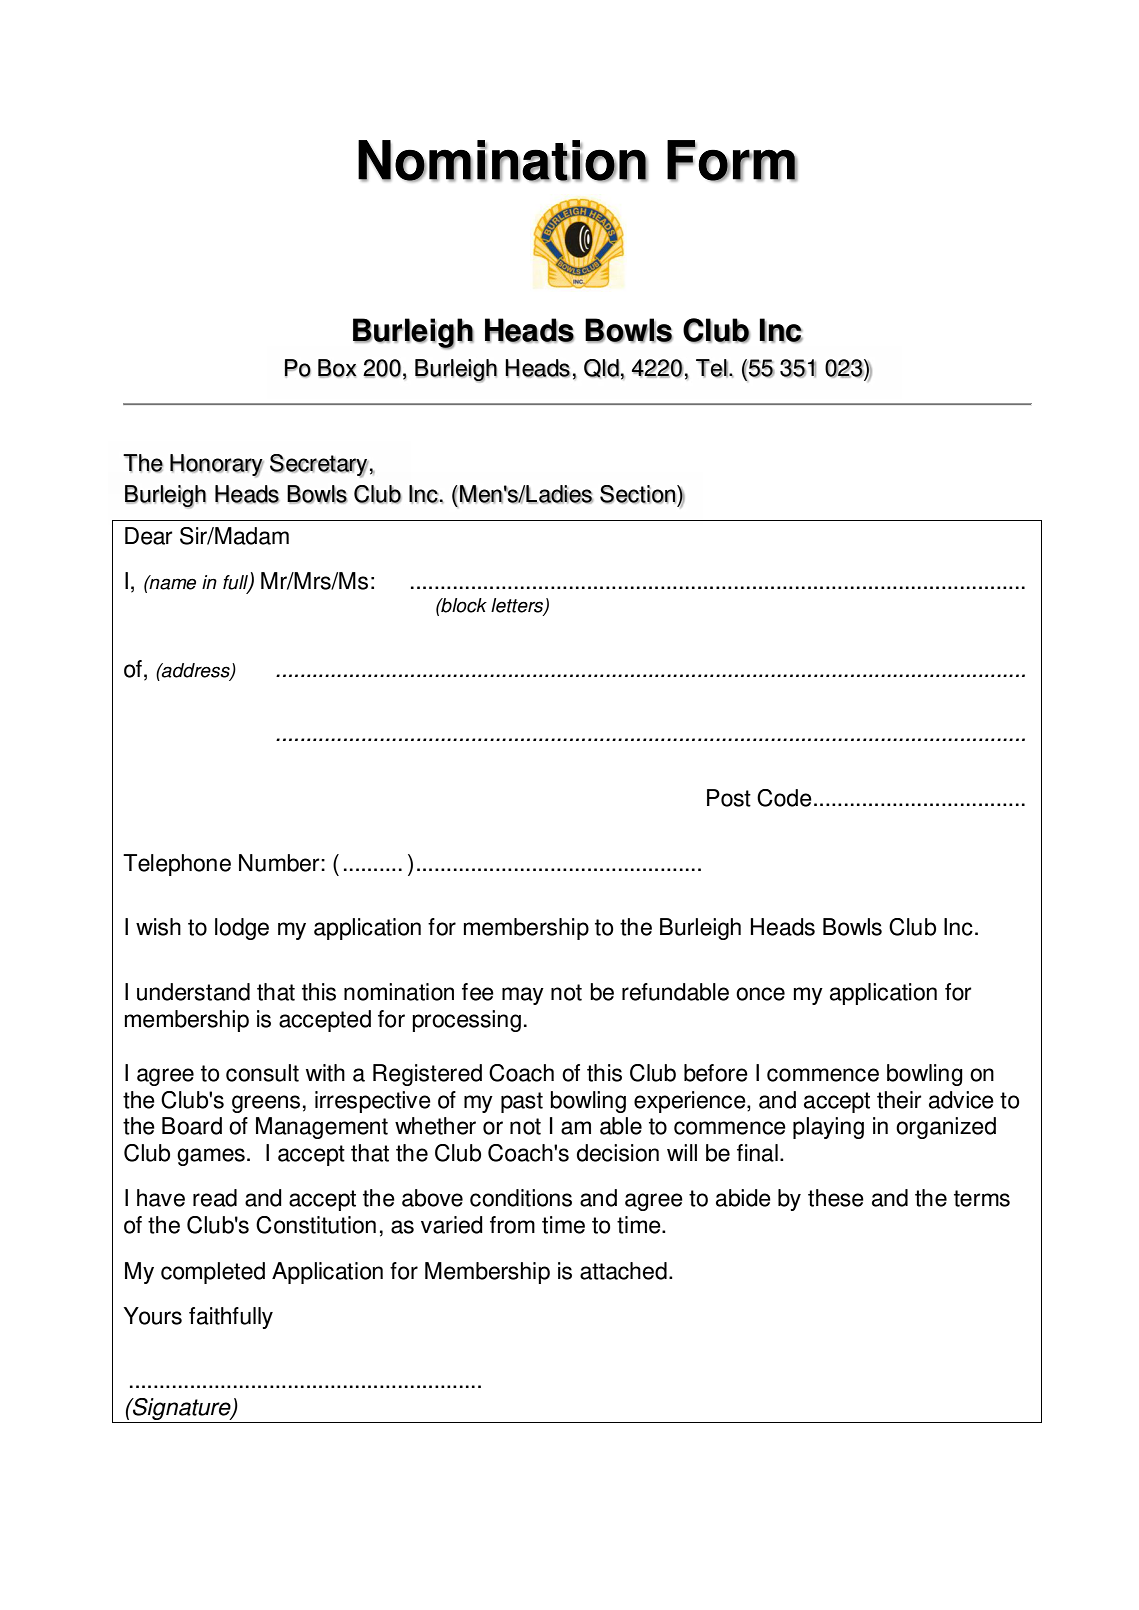 This screenshot has height=1610, width=1139. I want to click on Box, so click(337, 368).
